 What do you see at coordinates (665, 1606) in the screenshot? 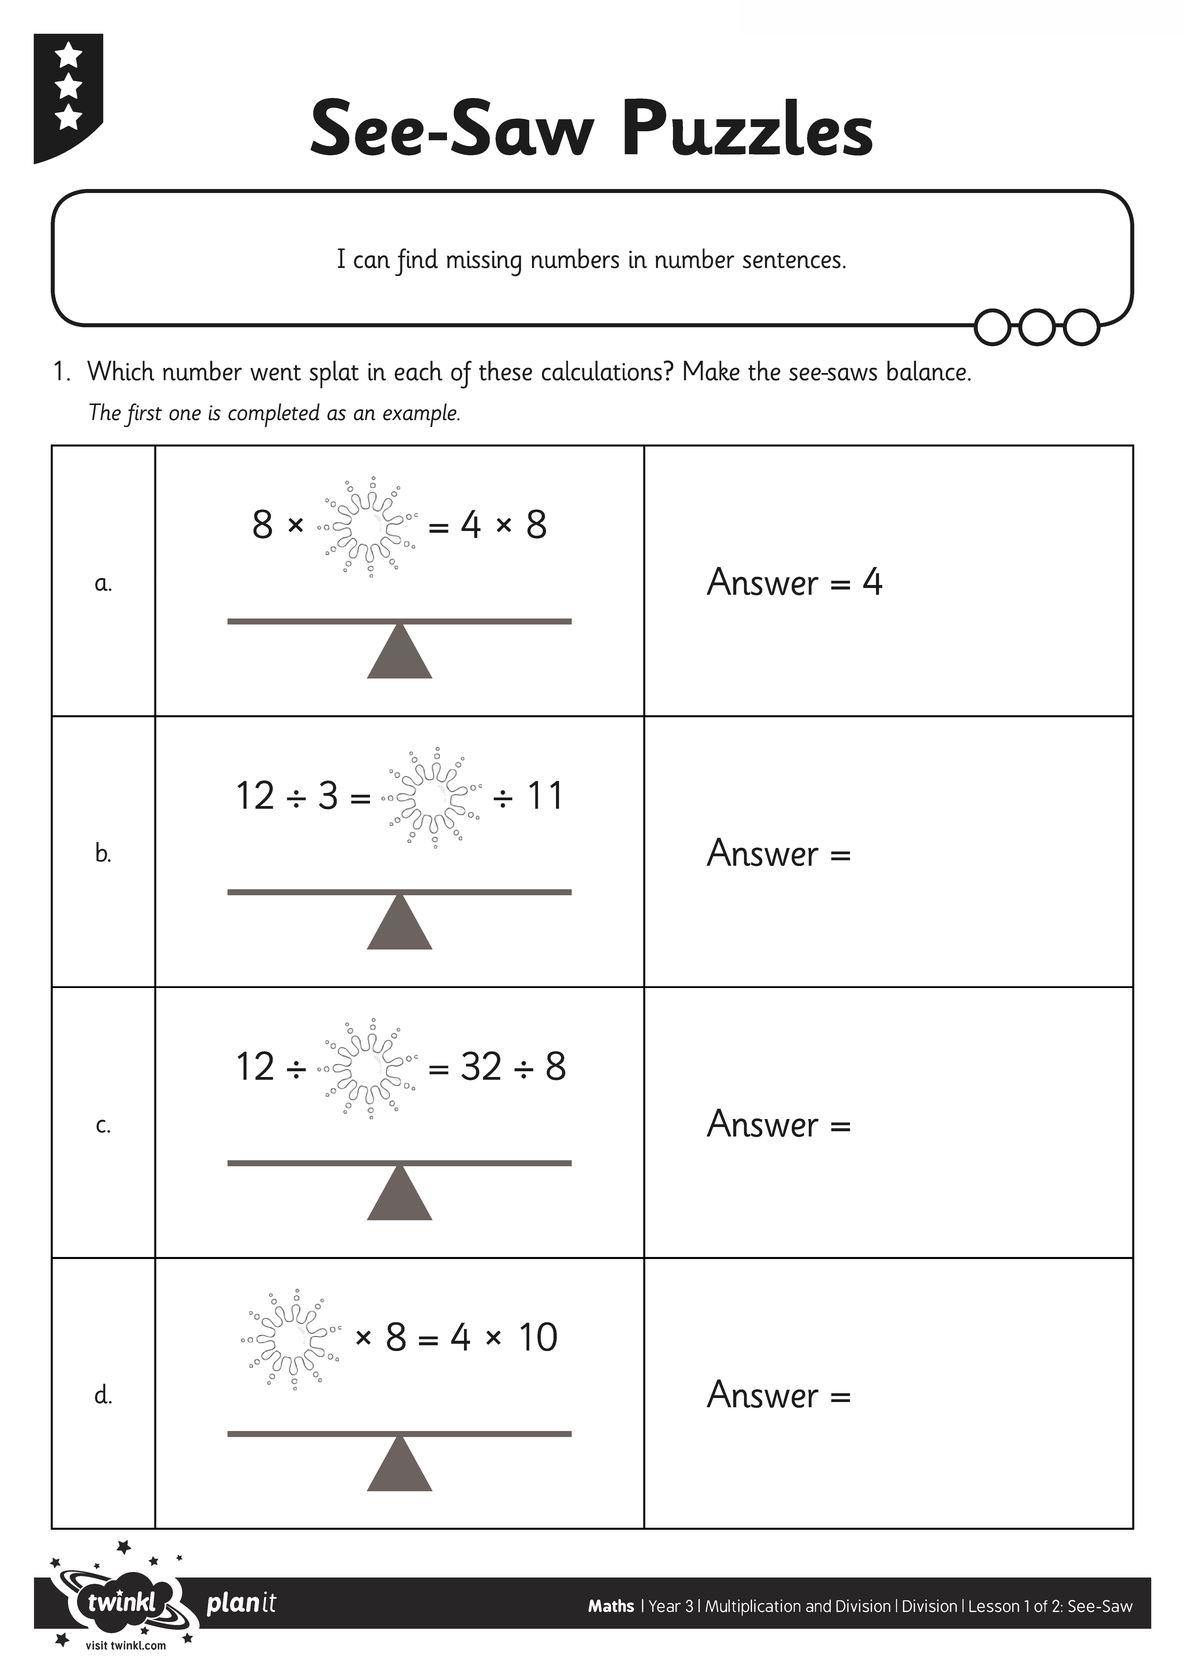
I see `Year` at bounding box center [665, 1606].
